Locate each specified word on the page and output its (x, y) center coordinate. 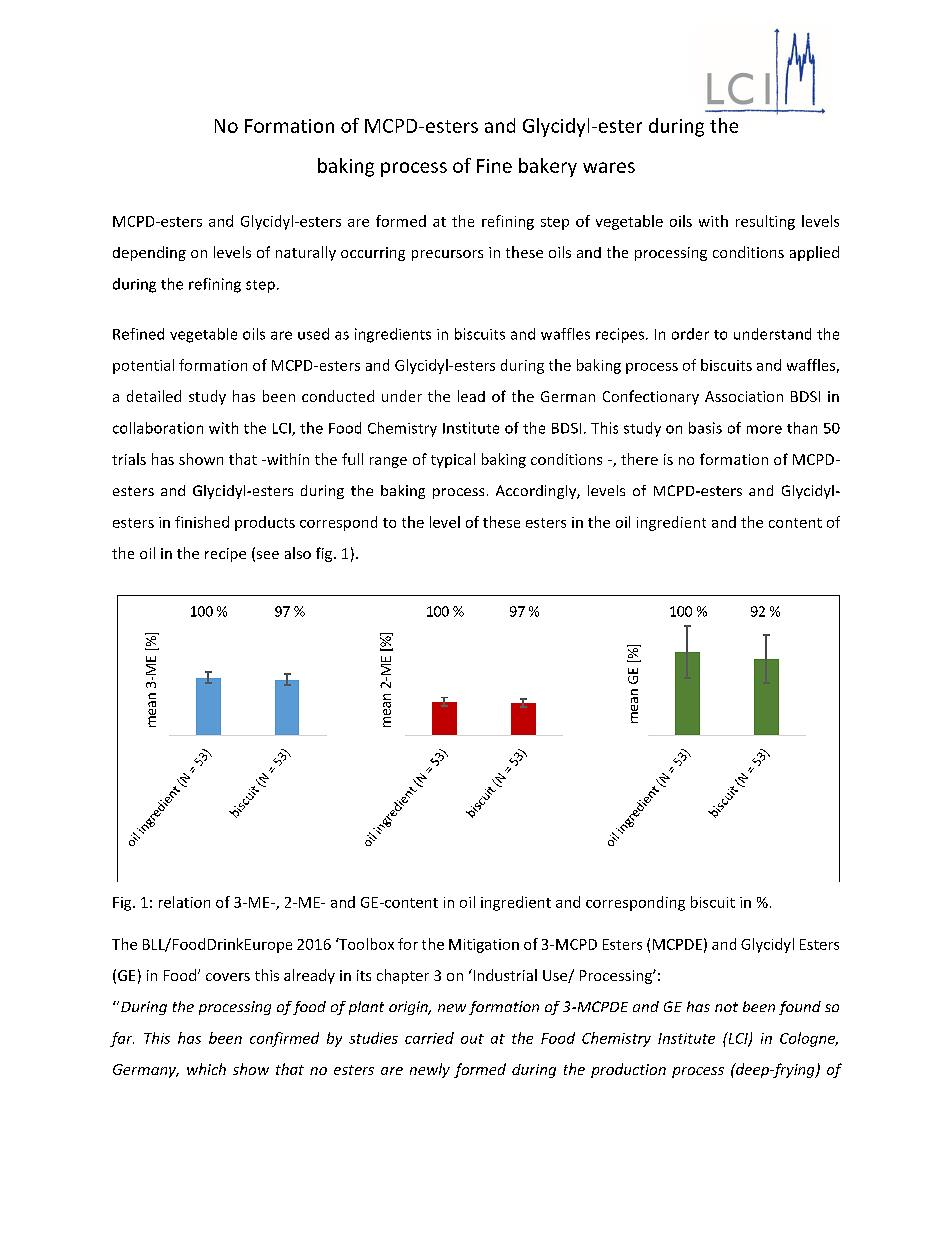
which (206, 1069)
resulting (765, 222)
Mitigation (484, 946)
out (472, 1039)
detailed (154, 396)
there (639, 459)
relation (184, 902)
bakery (548, 167)
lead (471, 396)
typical (453, 460)
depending (149, 253)
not (726, 1007)
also (298, 553)
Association (744, 396)
